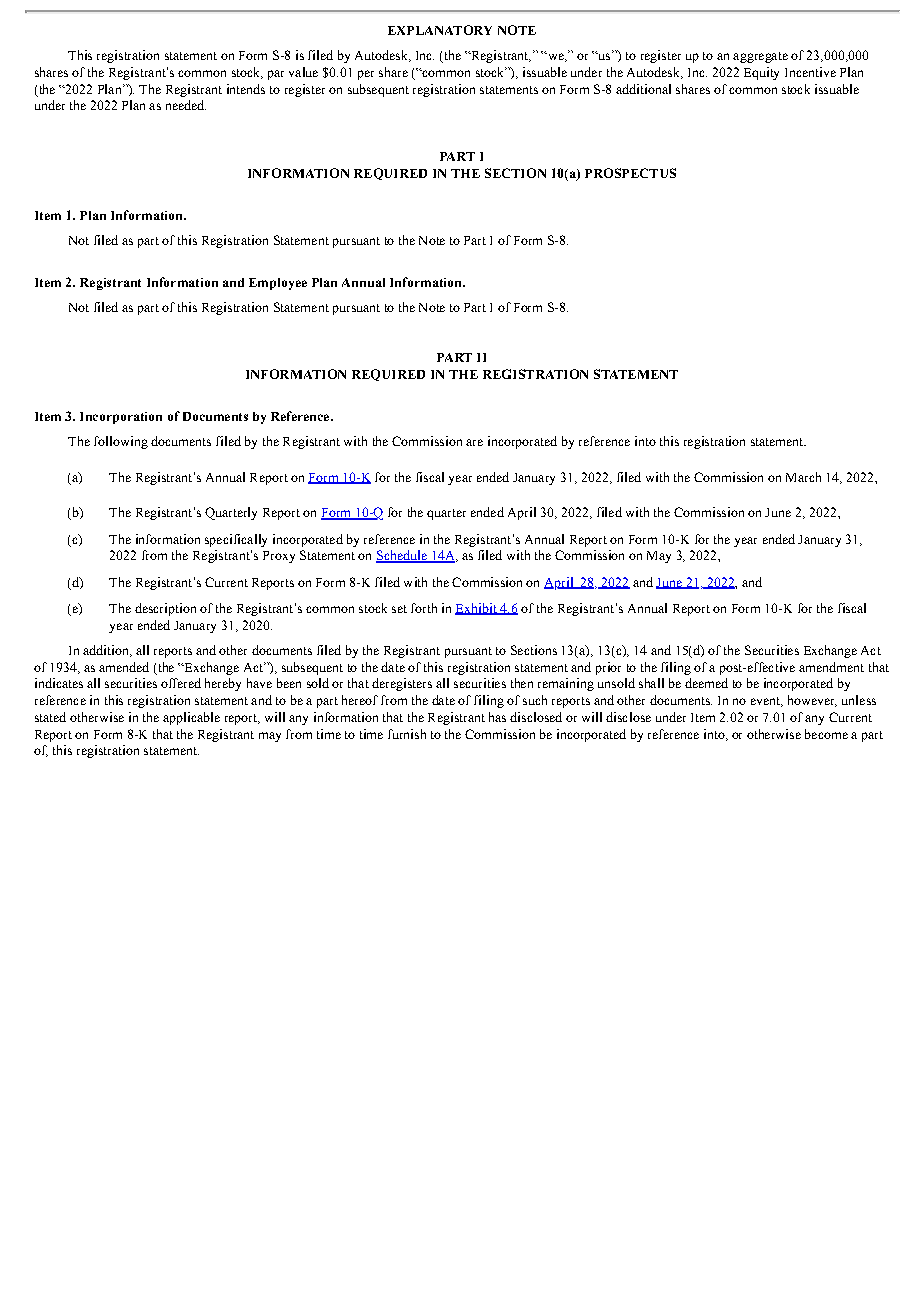 The image size is (924, 1308). I want to click on per, so click(366, 75).
